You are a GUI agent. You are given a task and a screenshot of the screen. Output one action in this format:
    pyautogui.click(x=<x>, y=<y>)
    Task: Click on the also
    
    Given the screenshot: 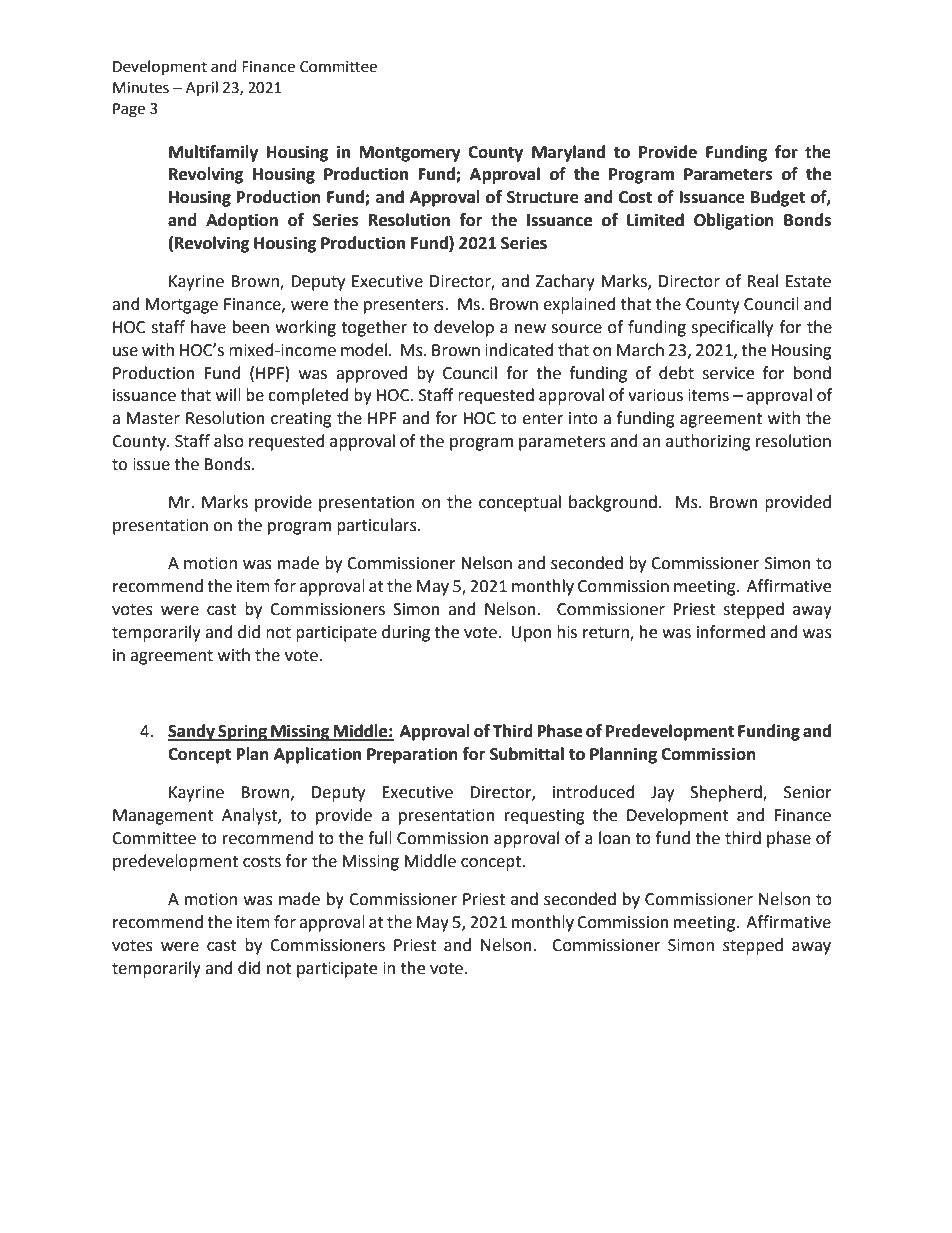 What is the action you would take?
    pyautogui.click(x=229, y=441)
